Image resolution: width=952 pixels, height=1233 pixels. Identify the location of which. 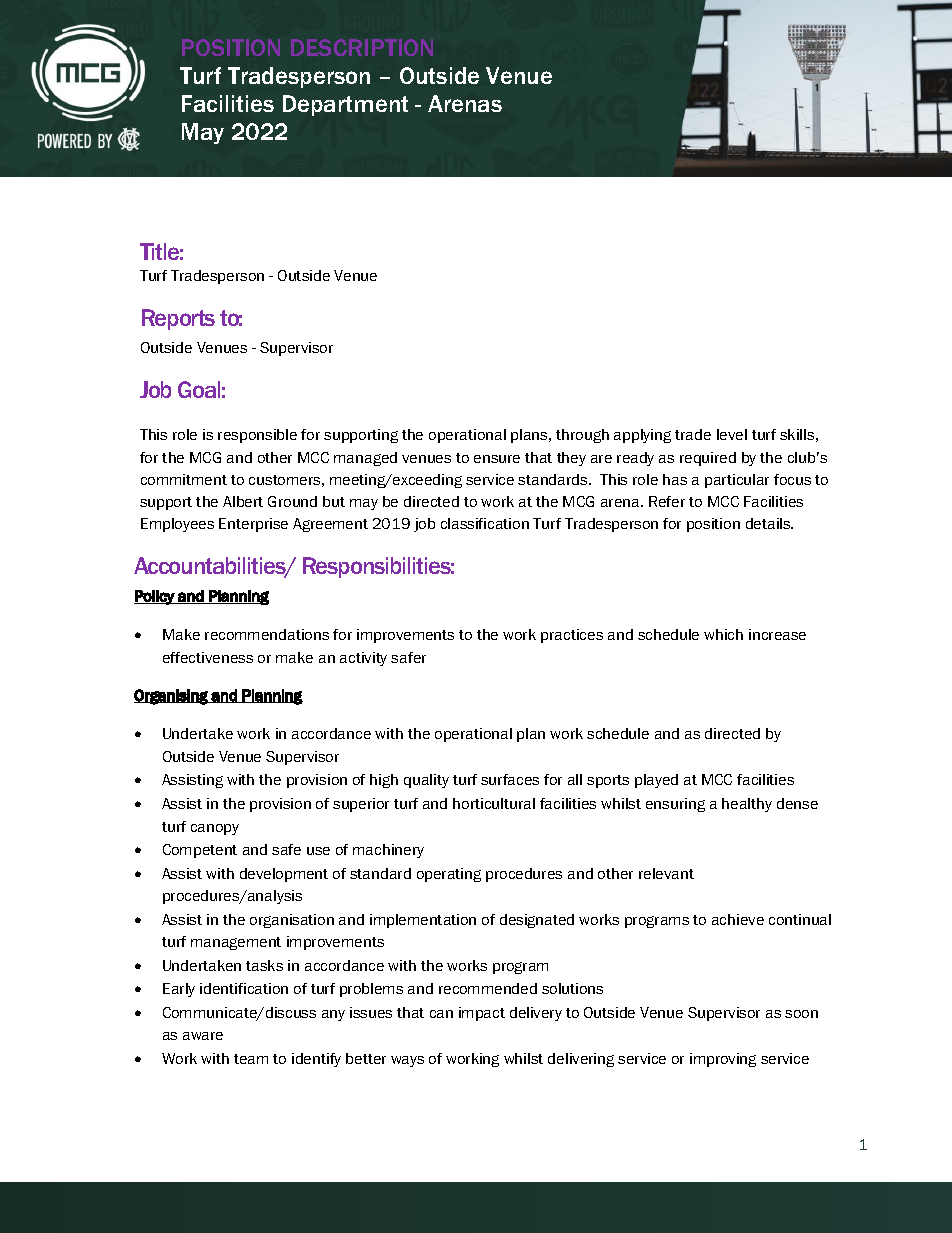
(723, 634).
